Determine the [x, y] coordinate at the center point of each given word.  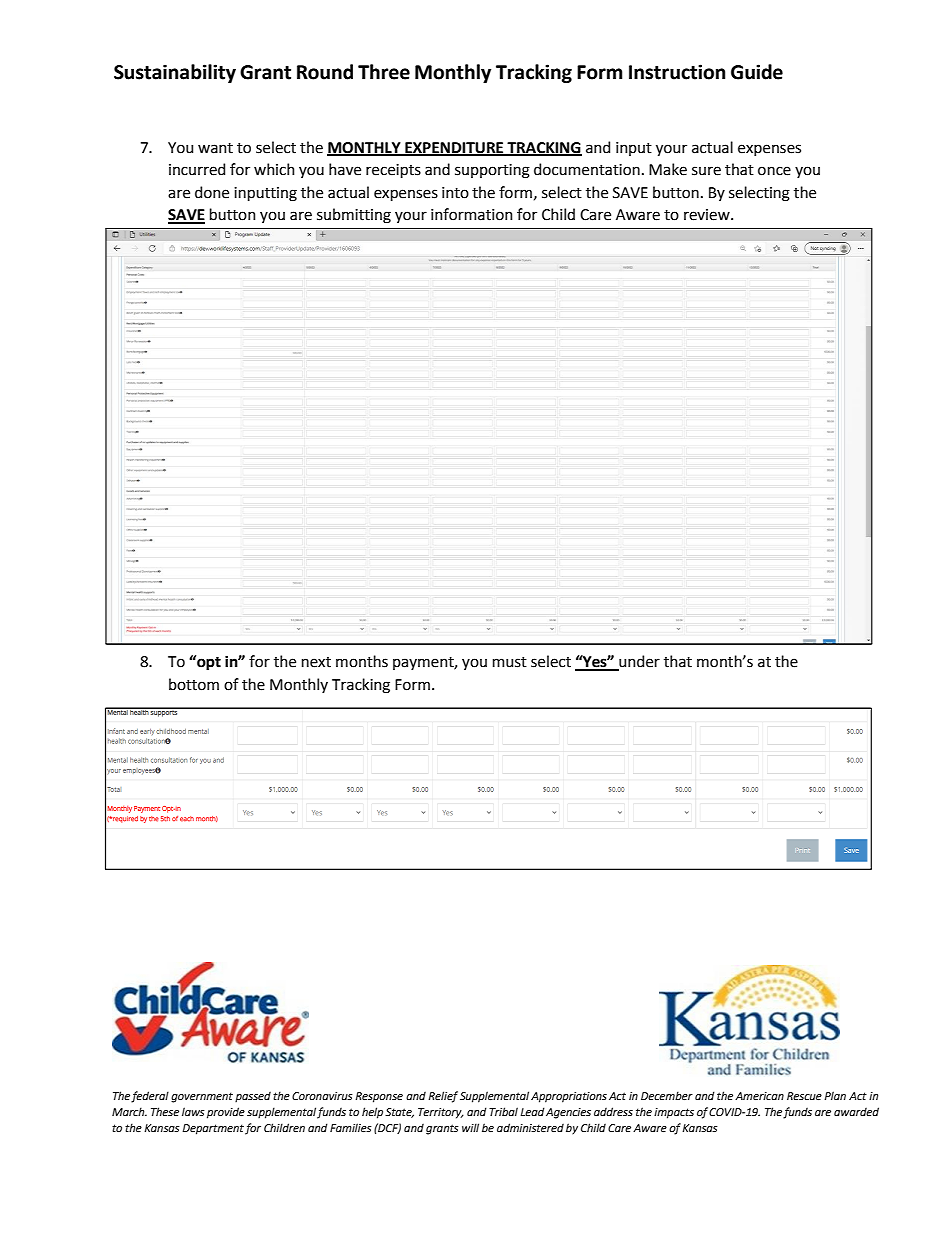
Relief [443, 1097]
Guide [757, 72]
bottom [194, 684]
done [212, 192]
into [455, 193]
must [510, 662]
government [202, 1097]
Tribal [503, 1111]
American [759, 1096]
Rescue [804, 1096]
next [316, 662]
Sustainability [175, 73]
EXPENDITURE [454, 148]
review [708, 215]
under [638, 662]
